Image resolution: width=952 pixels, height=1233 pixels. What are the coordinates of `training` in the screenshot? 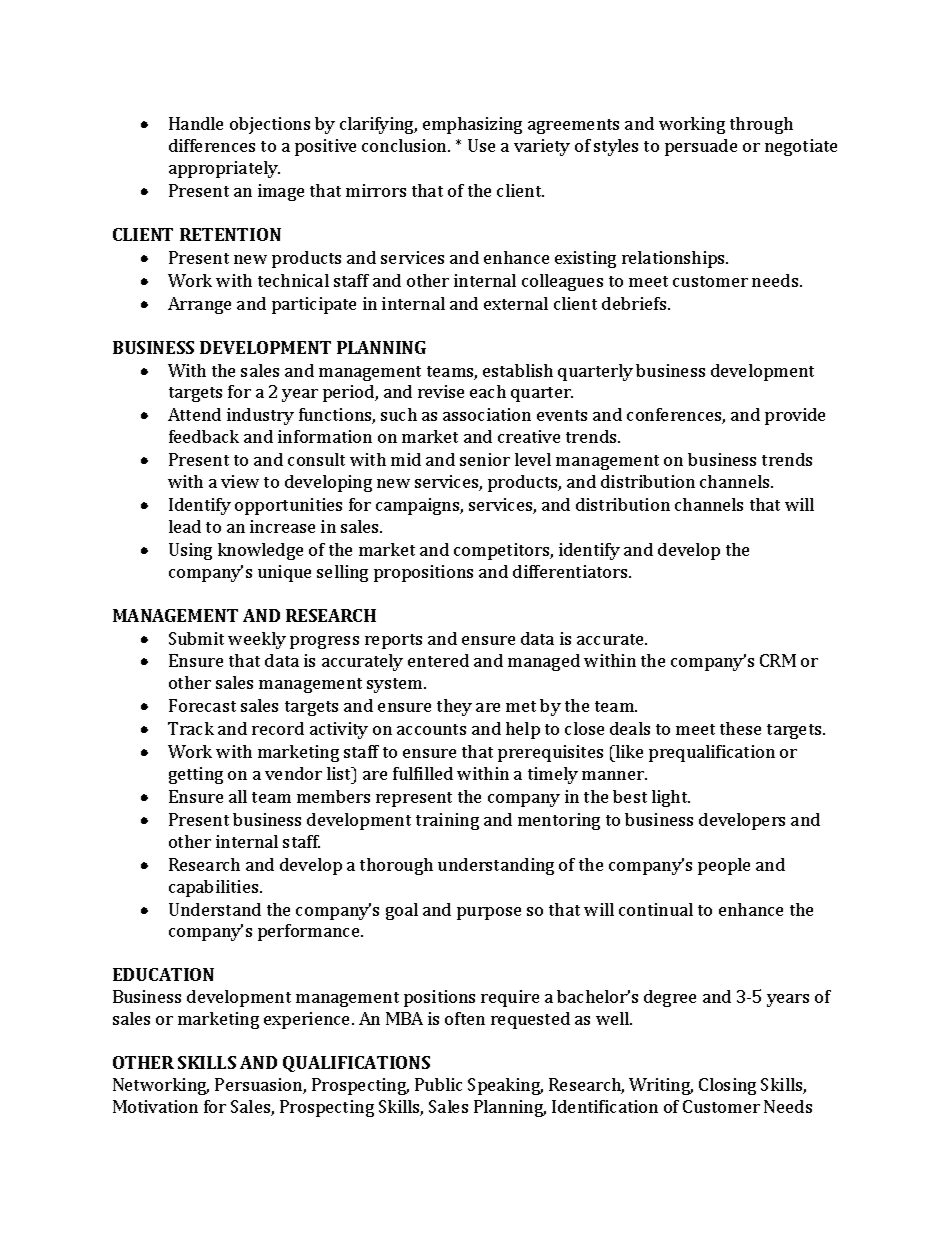 It's located at (447, 821).
